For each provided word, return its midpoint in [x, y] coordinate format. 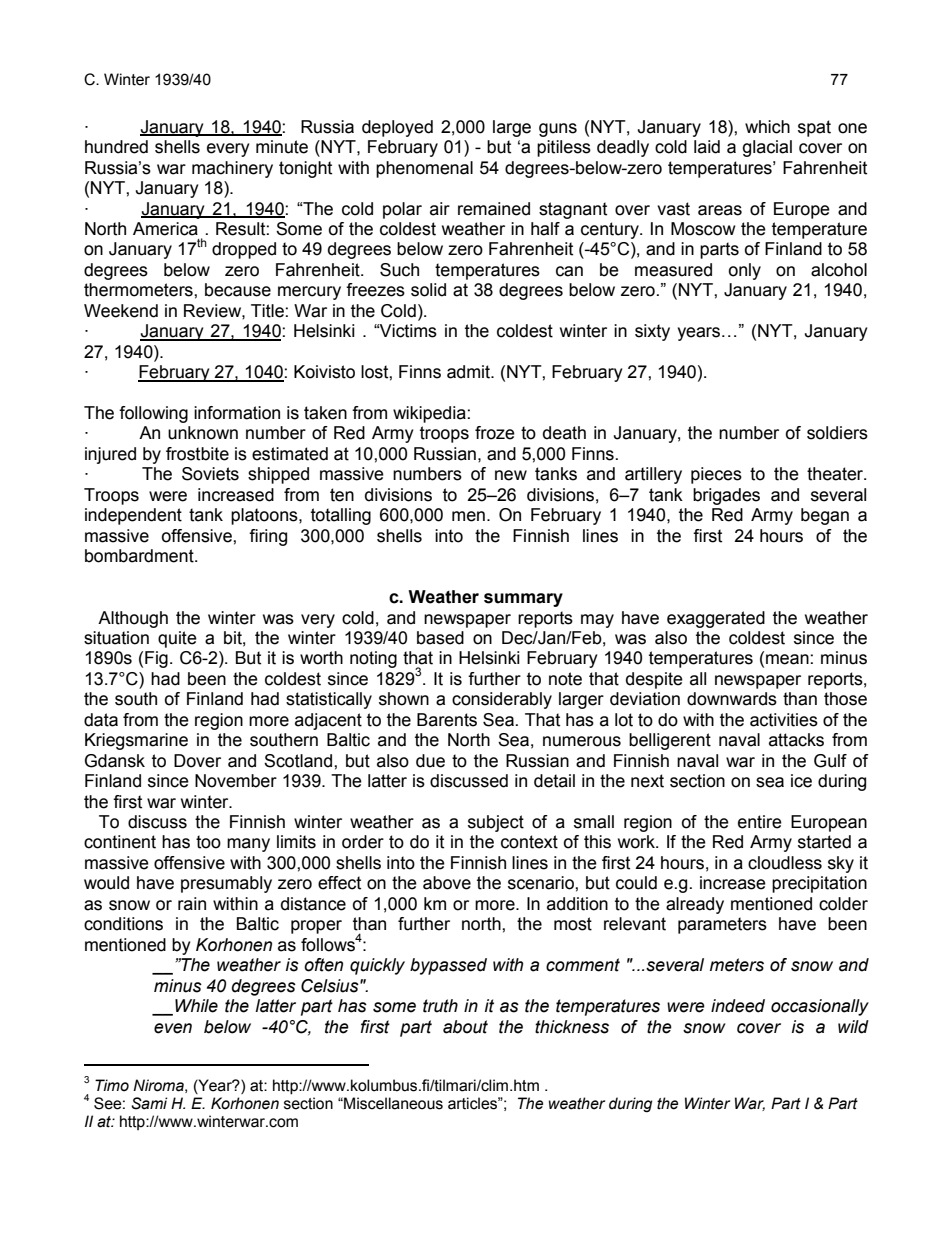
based [440, 638]
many [248, 845]
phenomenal [424, 169]
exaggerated [716, 619]
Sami [149, 1103]
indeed [738, 1006]
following [153, 414]
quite [177, 639]
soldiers [837, 433]
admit [470, 372]
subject [496, 823]
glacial [767, 148]
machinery [232, 169]
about [465, 1027]
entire [760, 822]
